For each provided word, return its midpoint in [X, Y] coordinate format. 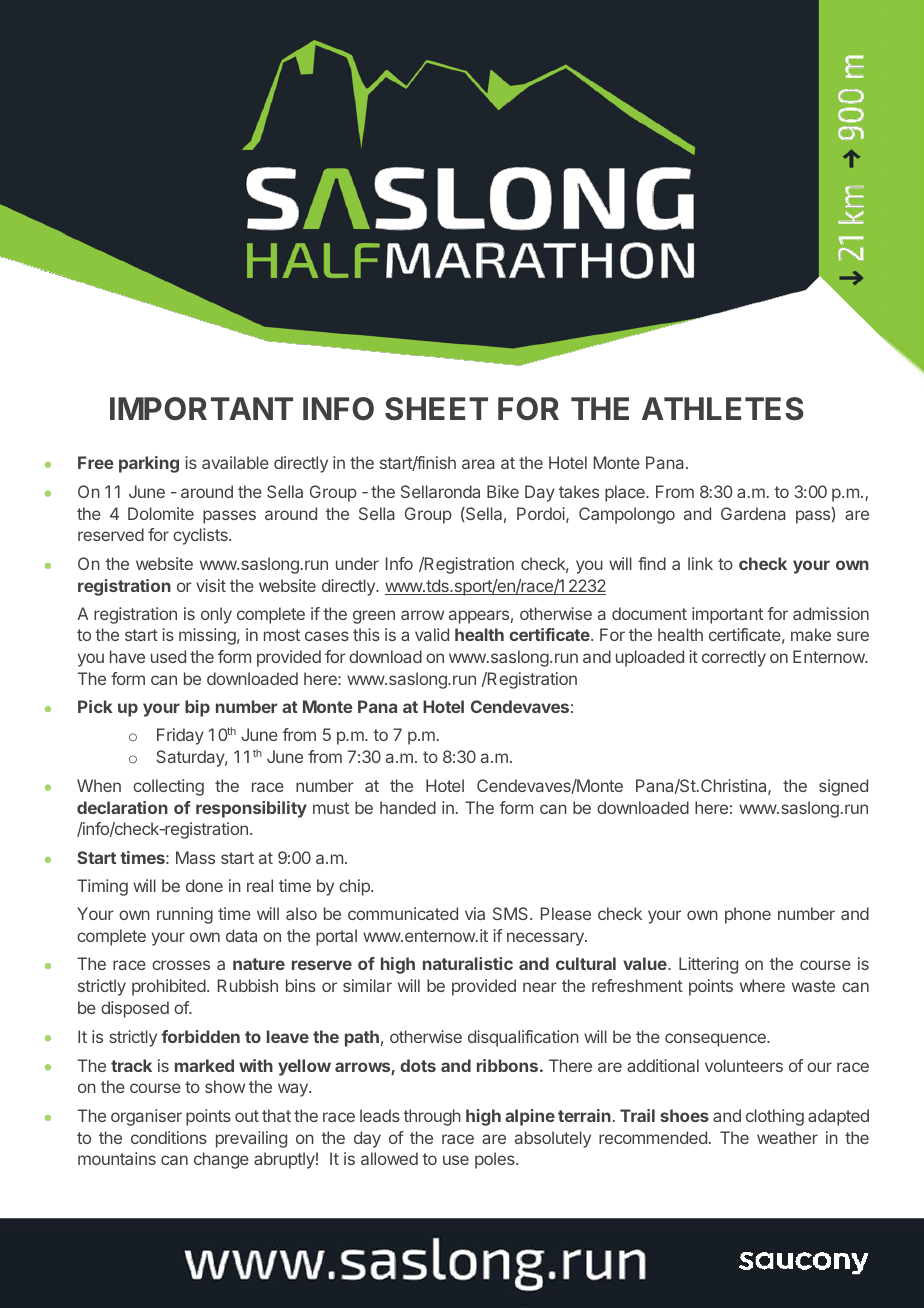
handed [408, 807]
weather [787, 1137]
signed [843, 787]
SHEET [436, 409]
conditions [169, 1137]
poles [496, 1160]
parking [149, 464]
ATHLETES [723, 409]
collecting [168, 787]
